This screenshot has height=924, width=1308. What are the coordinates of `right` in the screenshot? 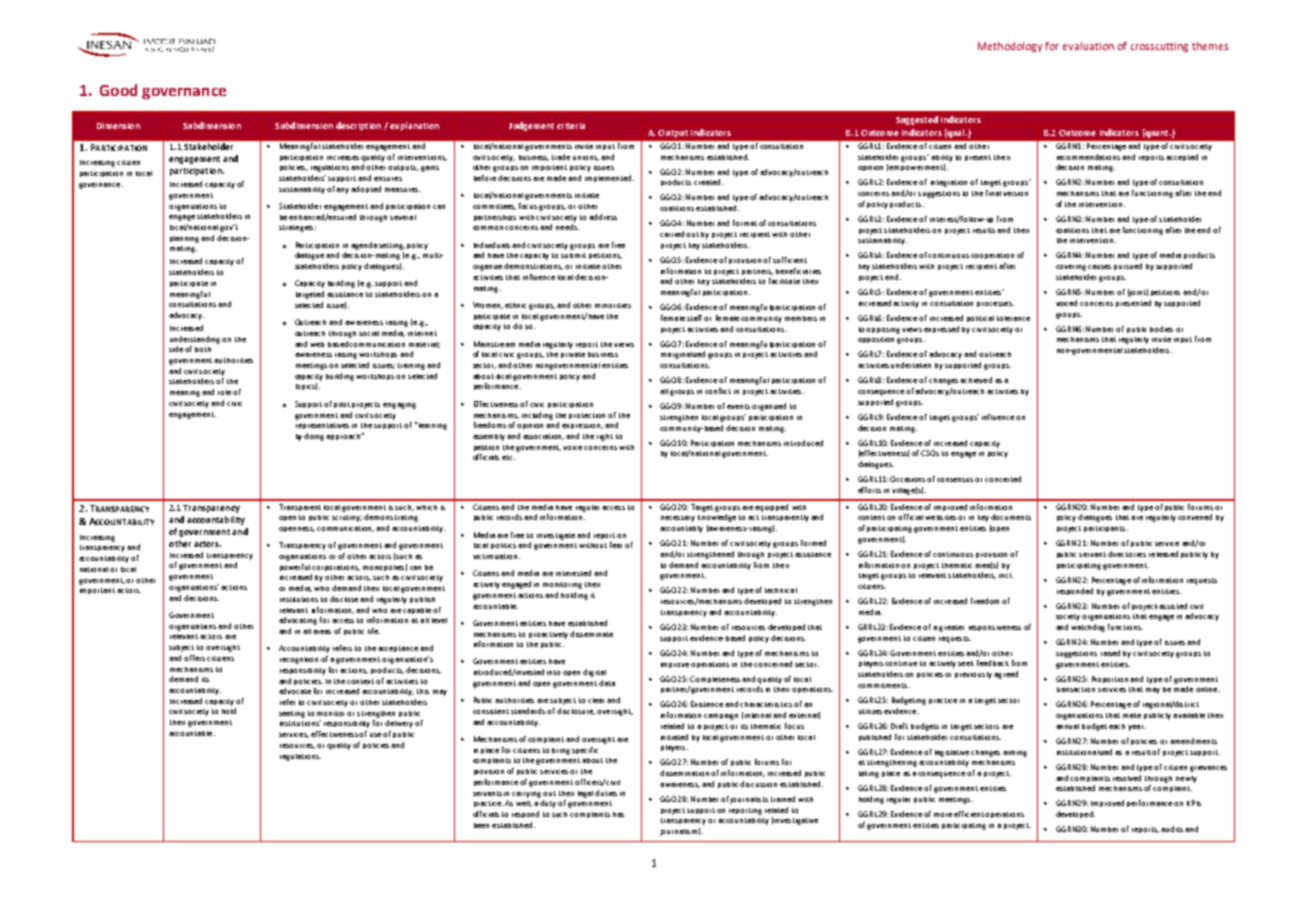 It's located at (605, 437).
